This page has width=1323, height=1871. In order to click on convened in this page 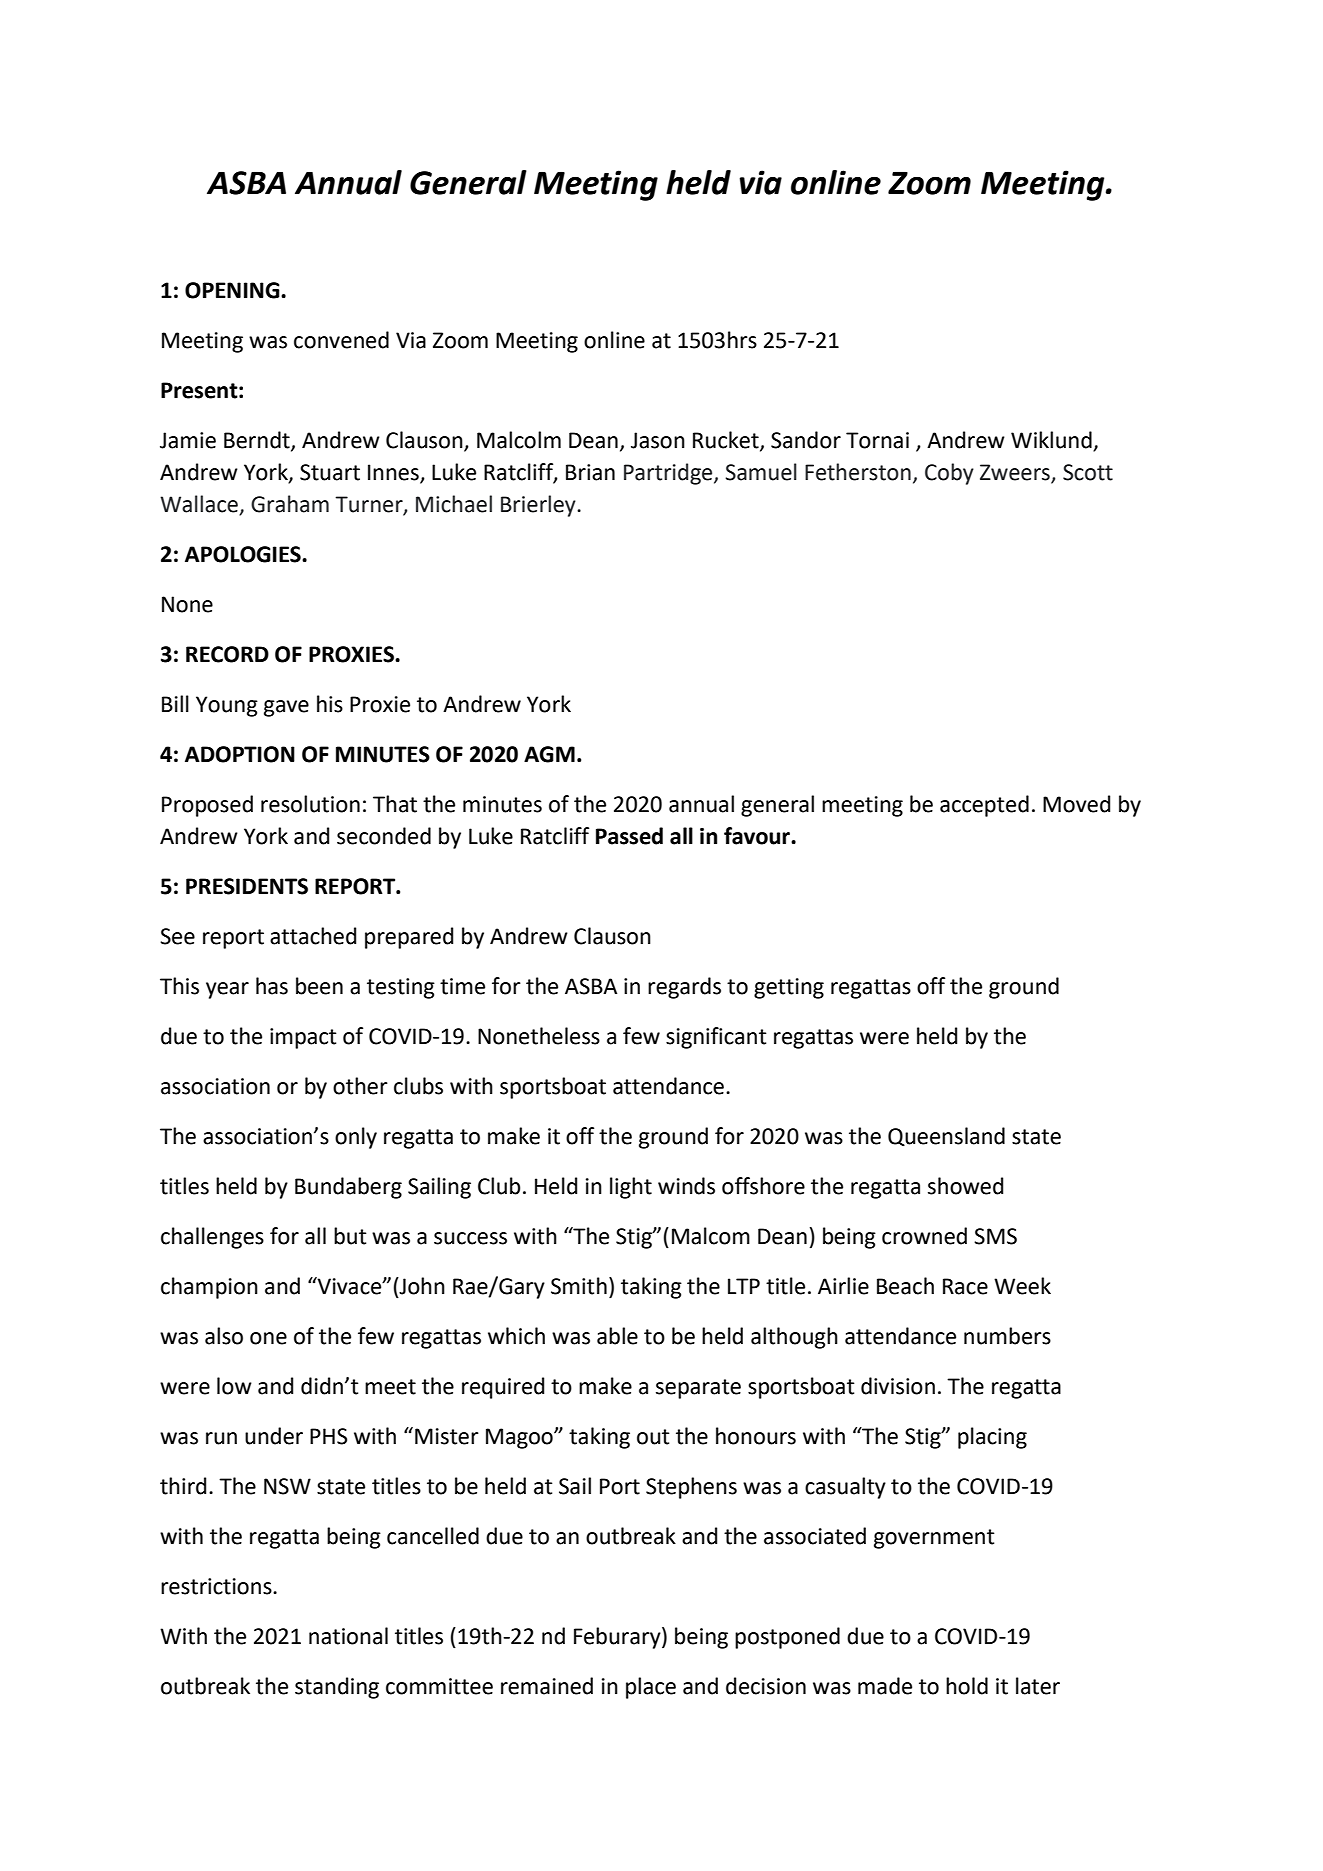, I will do `click(341, 340)`.
